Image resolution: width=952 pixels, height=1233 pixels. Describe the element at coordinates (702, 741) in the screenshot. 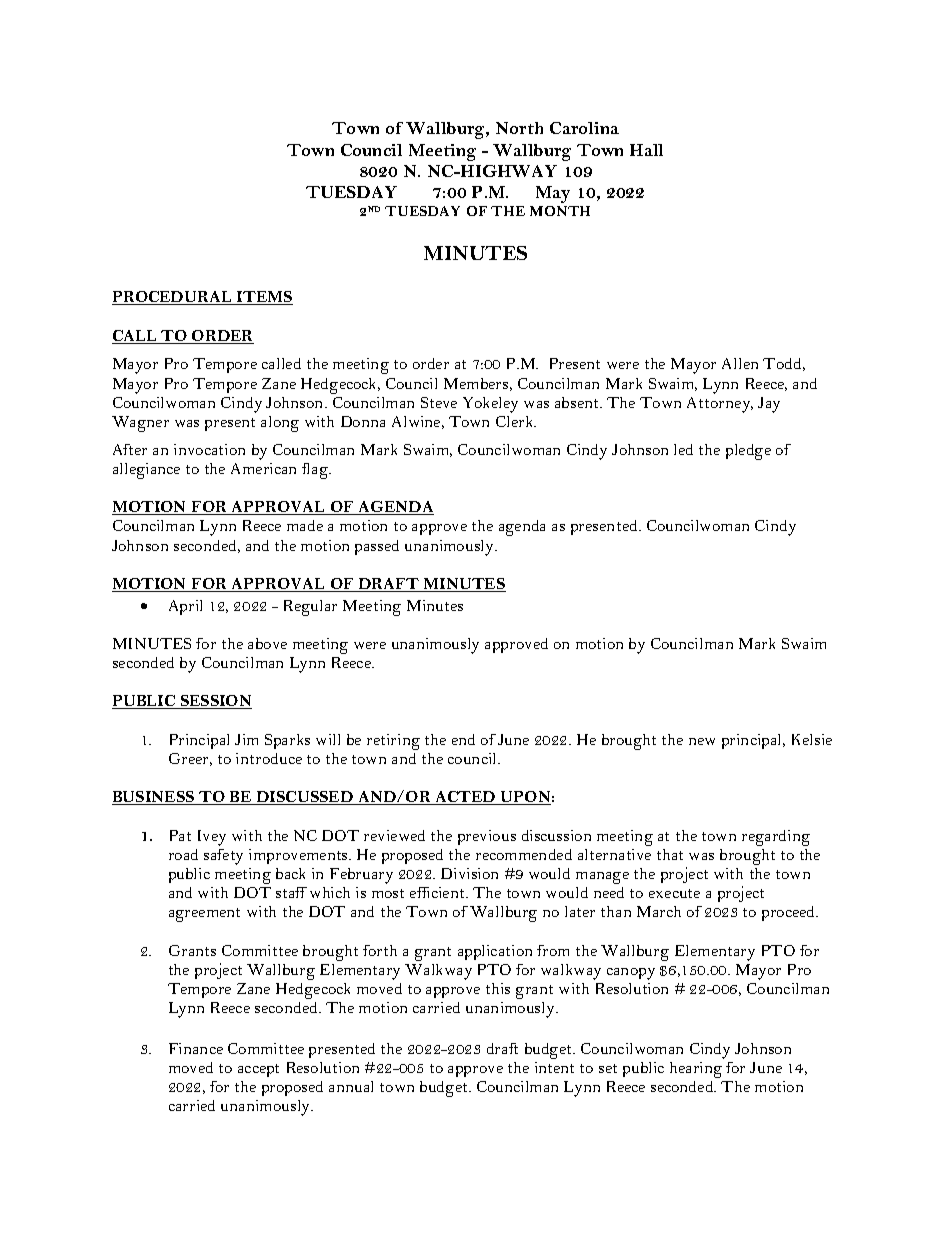

I see `new` at that location.
